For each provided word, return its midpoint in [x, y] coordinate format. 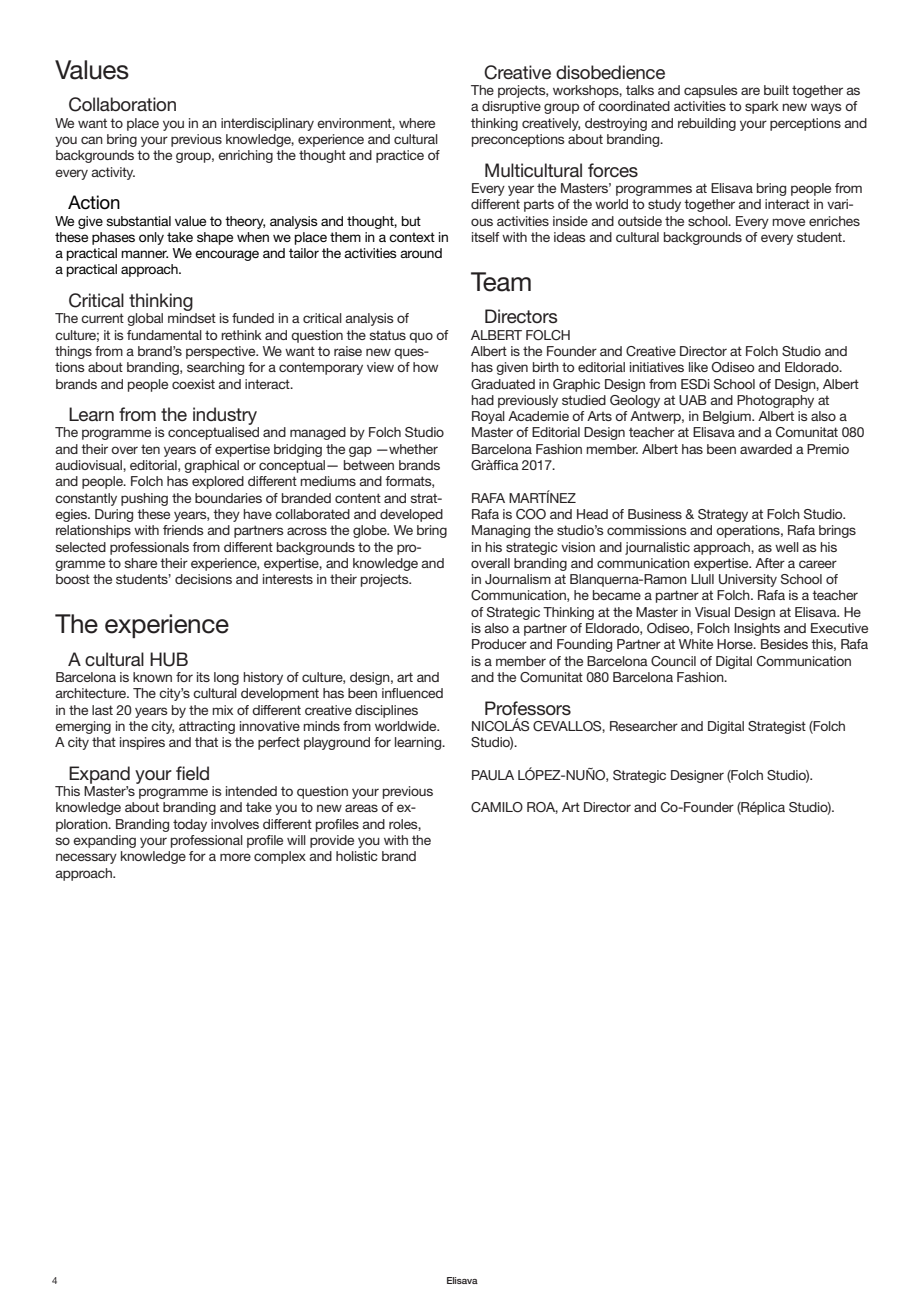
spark [762, 107]
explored [218, 482]
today [190, 825]
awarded [766, 449]
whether [412, 449]
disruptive [511, 107]
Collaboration [122, 104]
